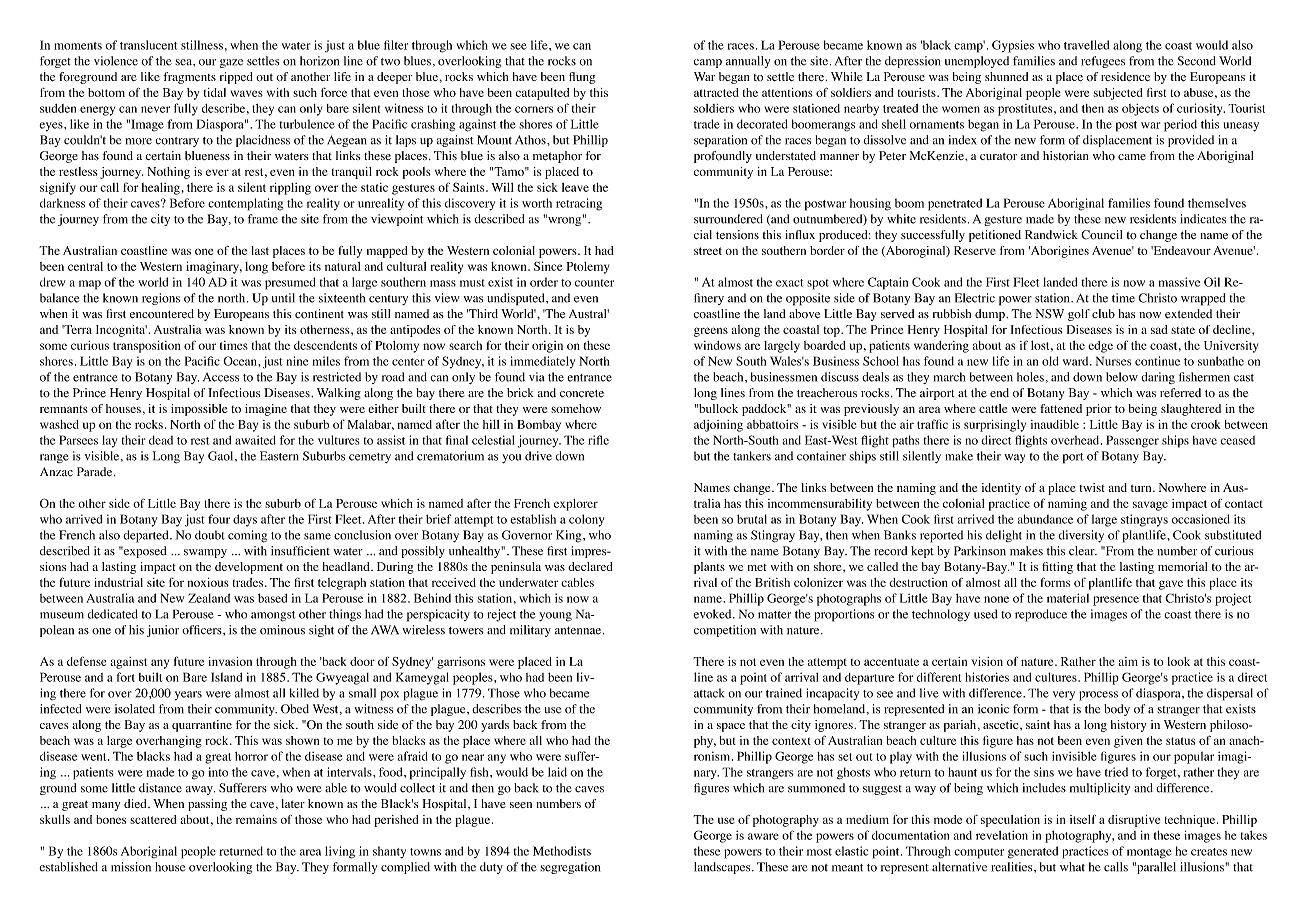 This screenshot has height=924, width=1308. What do you see at coordinates (582, 78) in the screenshot?
I see `flung` at bounding box center [582, 78].
